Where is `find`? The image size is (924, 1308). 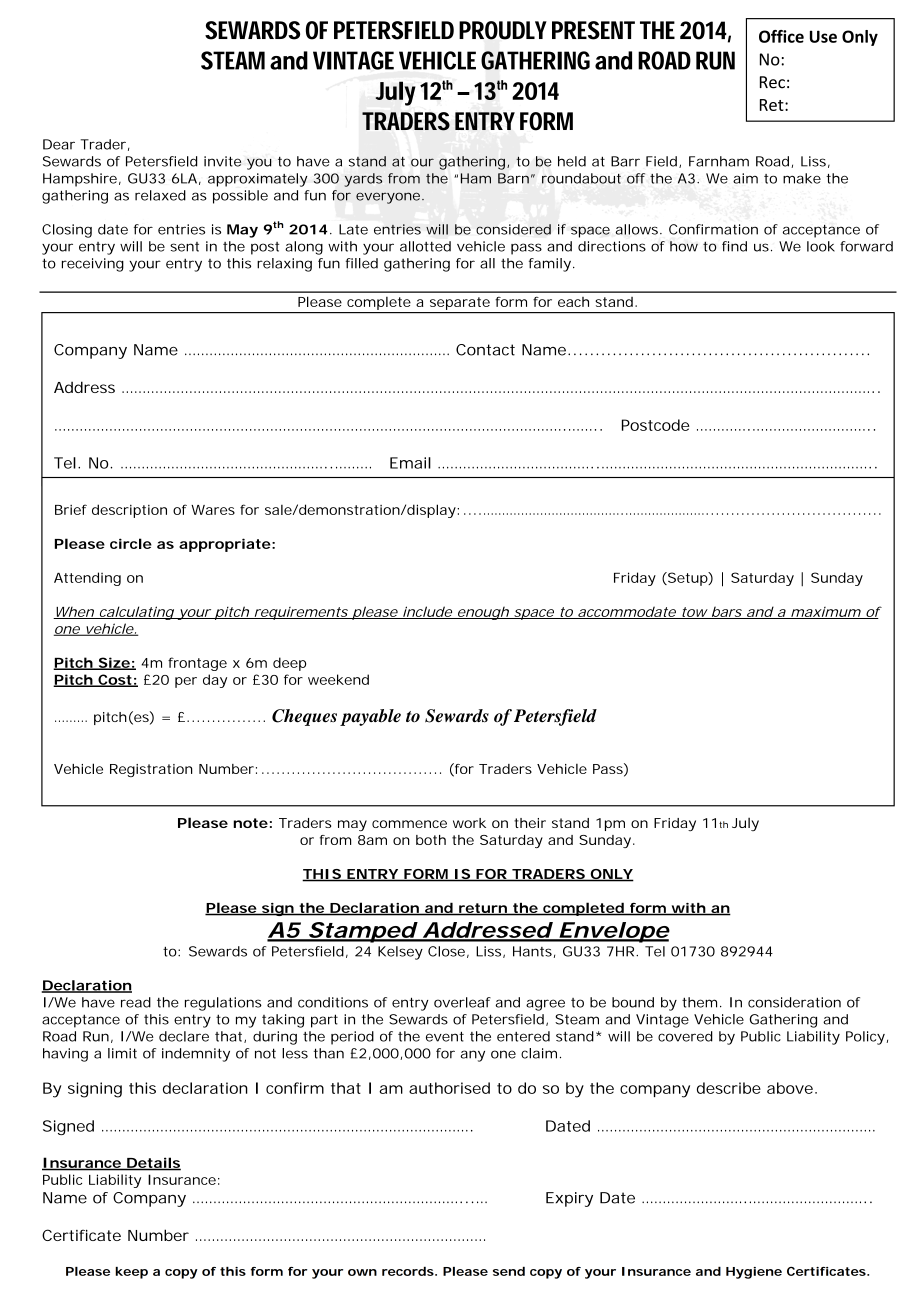 find is located at coordinates (734, 246).
